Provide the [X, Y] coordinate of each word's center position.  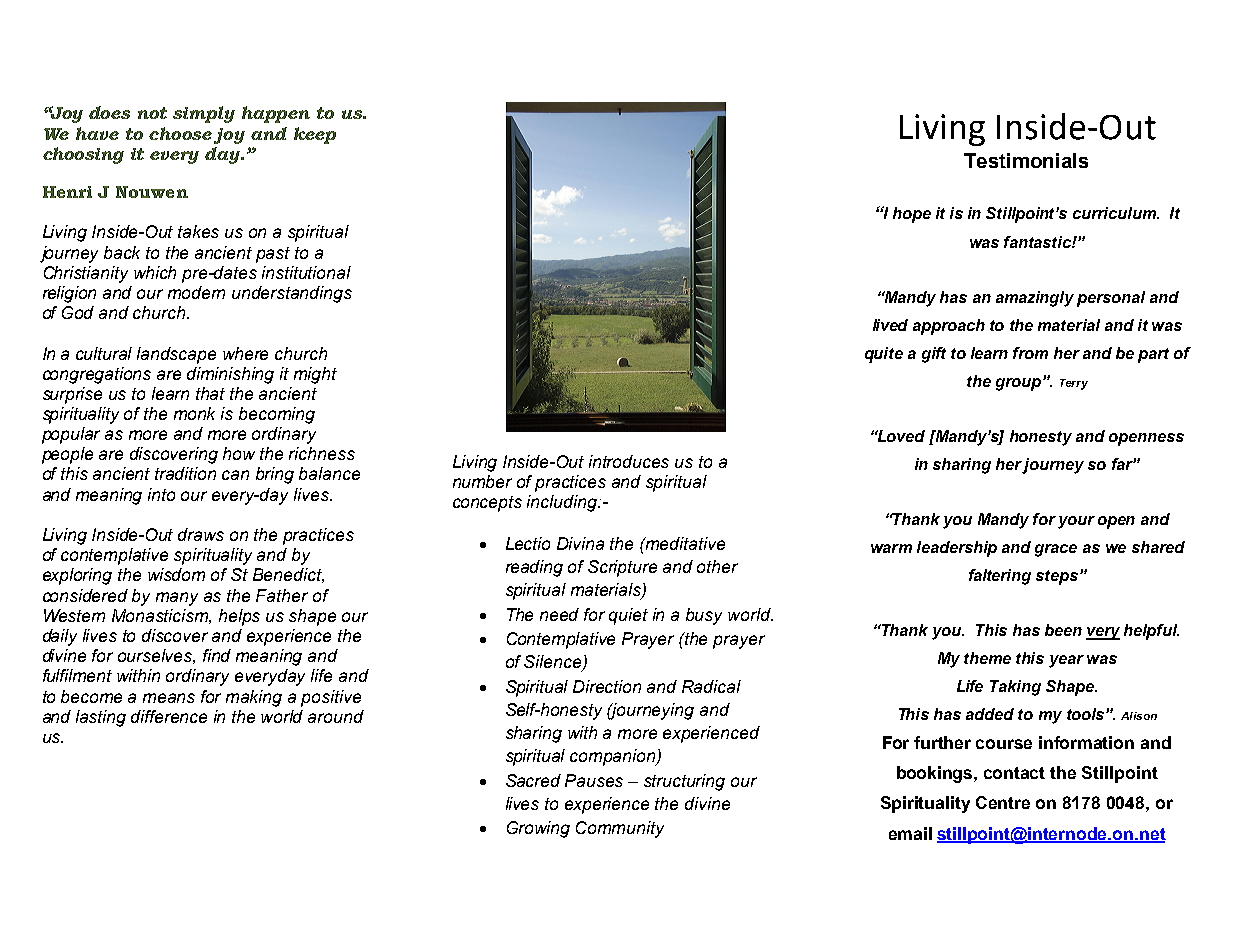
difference [169, 716]
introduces [629, 461]
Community [620, 829]
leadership [957, 549]
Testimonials [1026, 160]
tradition [185, 473]
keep [315, 135]
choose [180, 133]
